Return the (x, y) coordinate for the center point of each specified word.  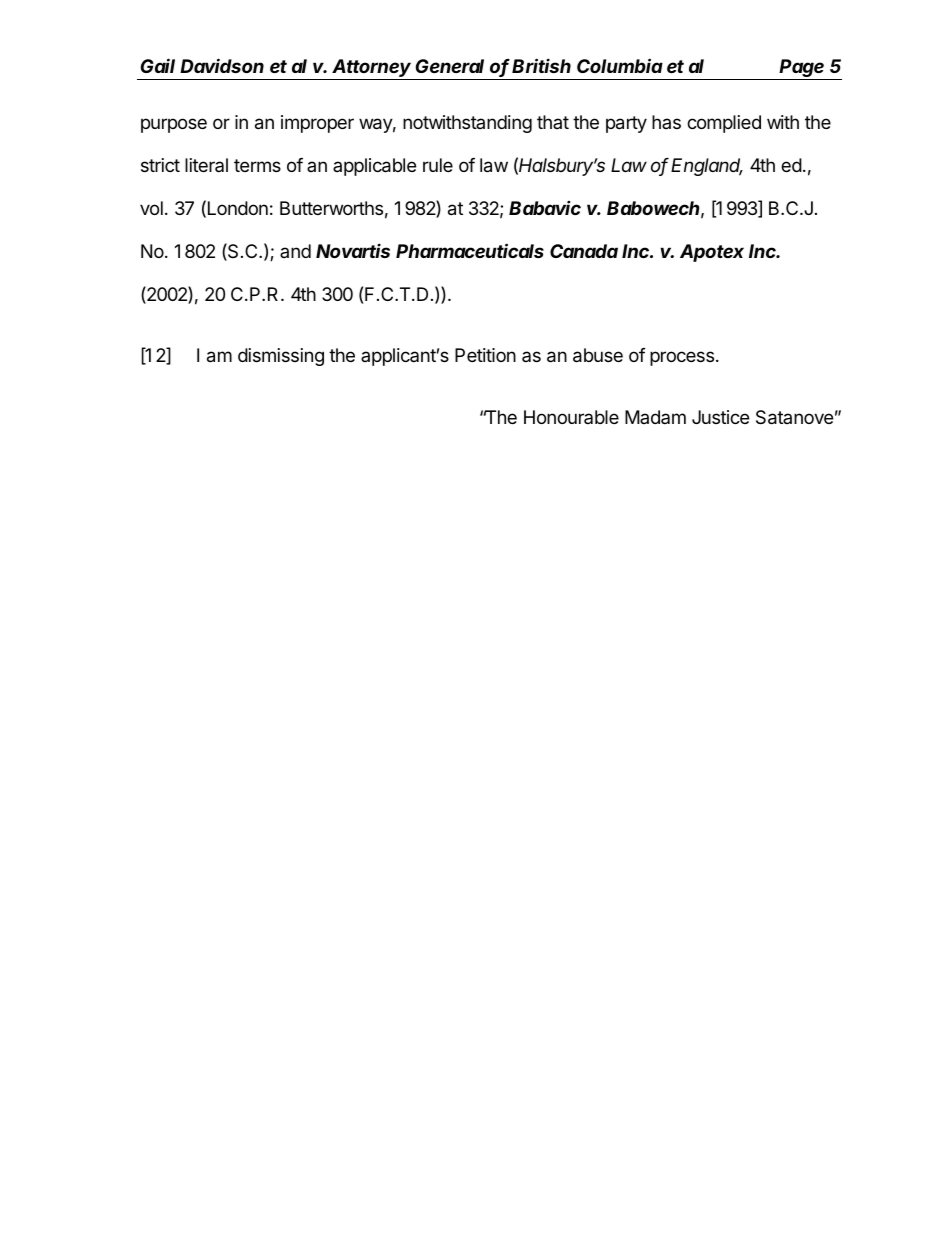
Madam (655, 417)
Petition (485, 355)
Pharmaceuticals (470, 250)
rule (438, 165)
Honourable (571, 417)
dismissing (281, 357)
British (541, 65)
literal (206, 165)
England (707, 167)
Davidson (222, 65)
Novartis (353, 250)
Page (802, 69)
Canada (584, 251)
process (682, 358)
